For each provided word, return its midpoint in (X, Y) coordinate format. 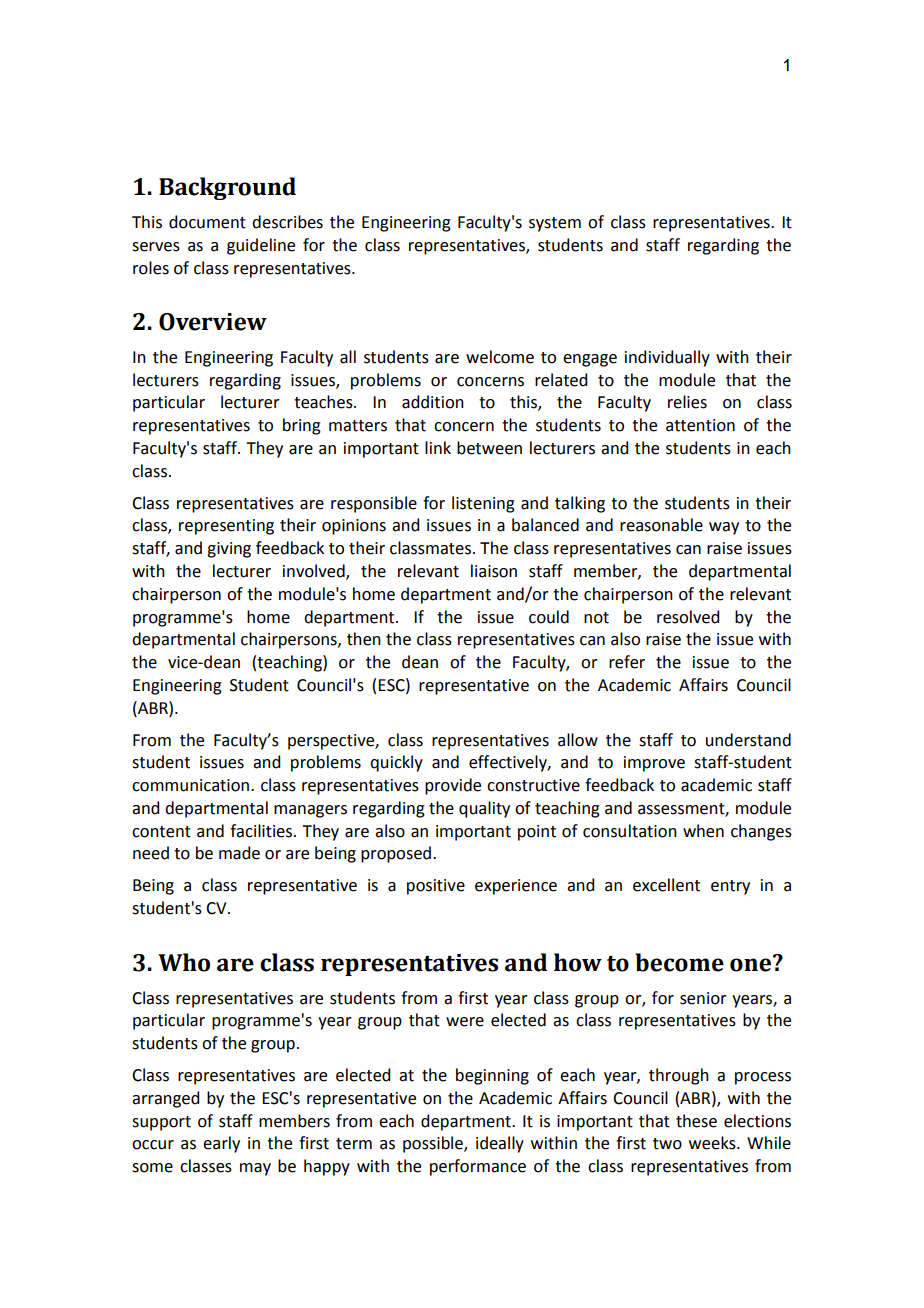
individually (667, 358)
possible (434, 1144)
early (221, 1144)
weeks (713, 1143)
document (207, 222)
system (555, 224)
